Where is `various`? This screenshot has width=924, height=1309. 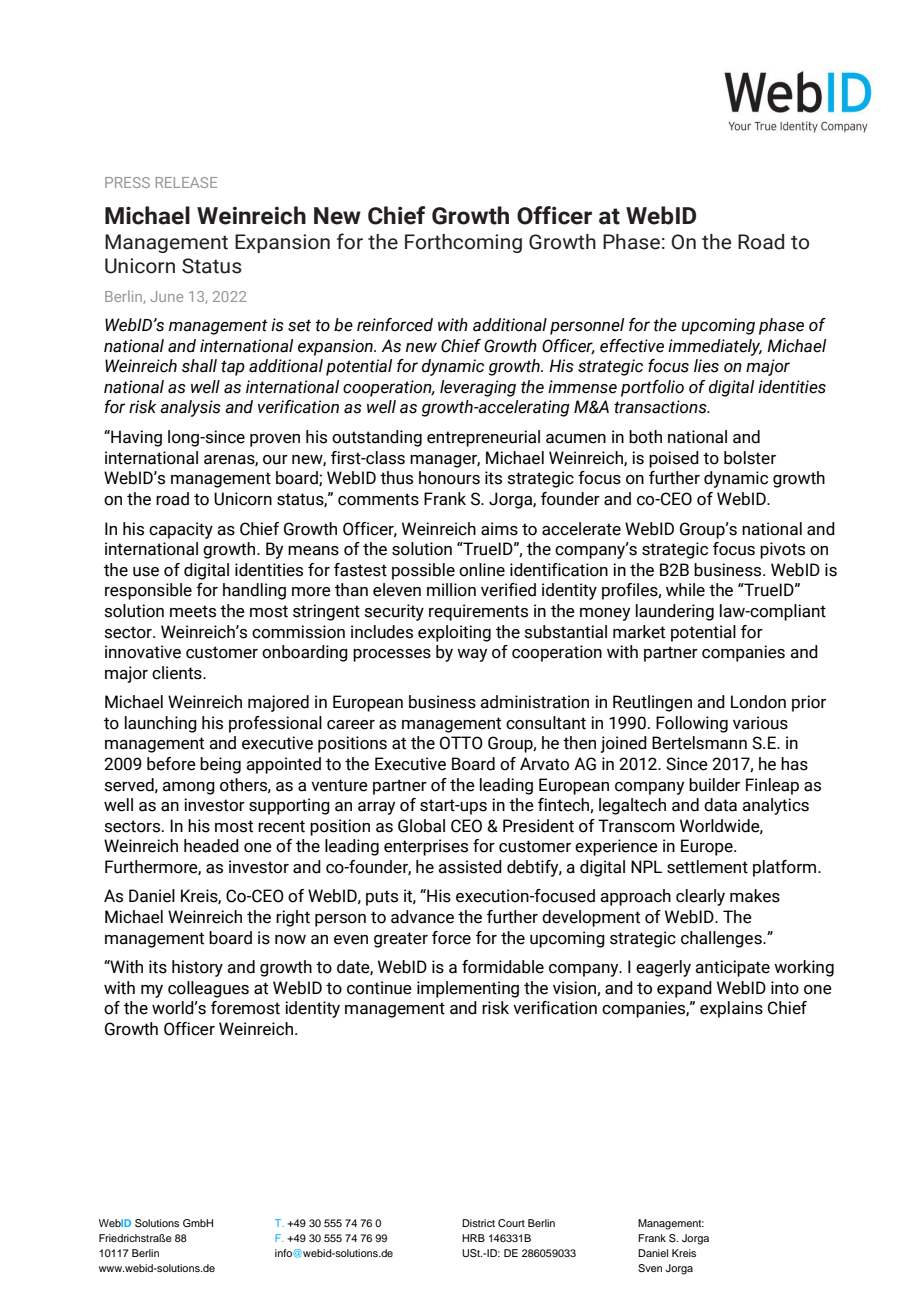
various is located at coordinates (760, 723).
